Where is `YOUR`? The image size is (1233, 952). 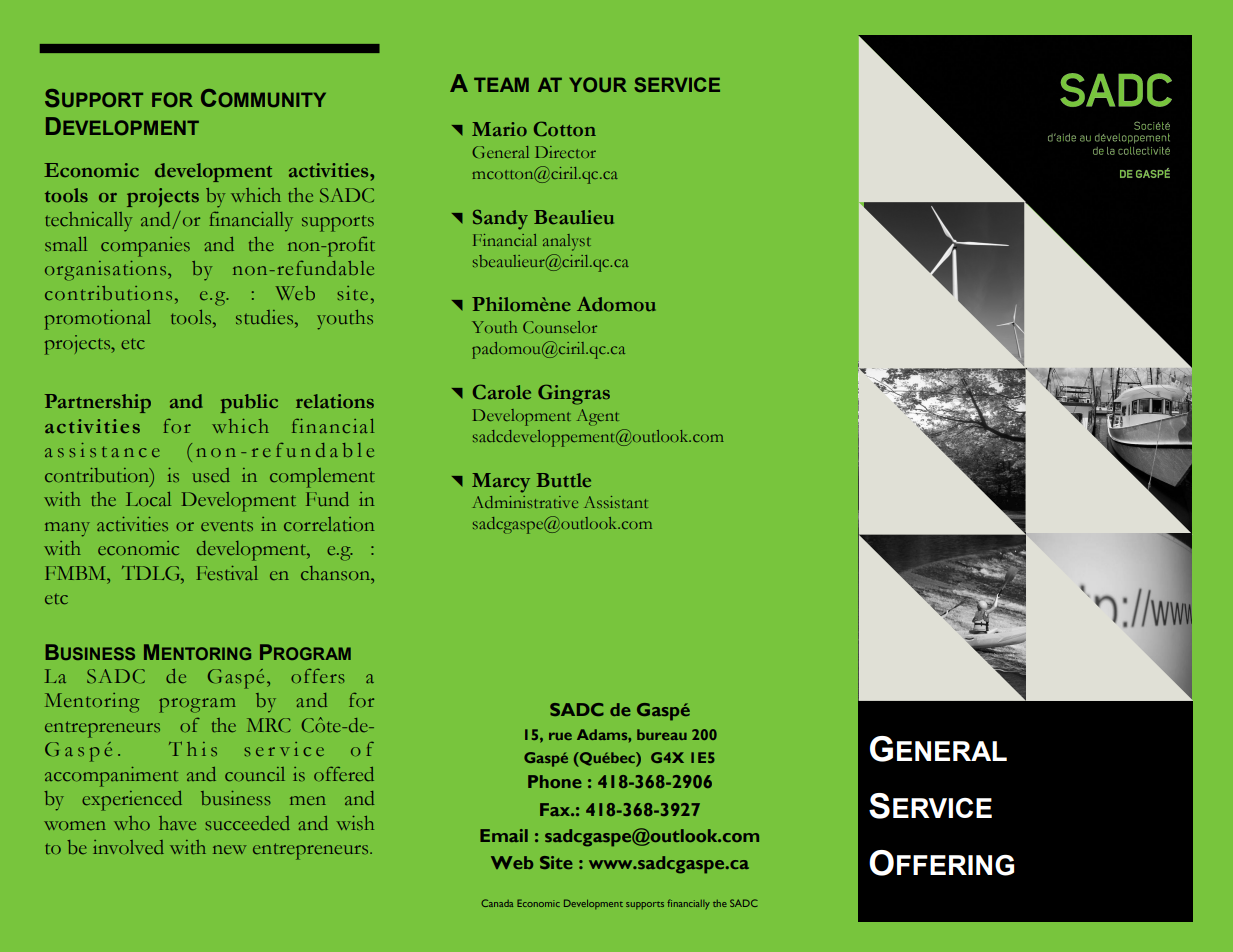 YOUR is located at coordinates (598, 84).
